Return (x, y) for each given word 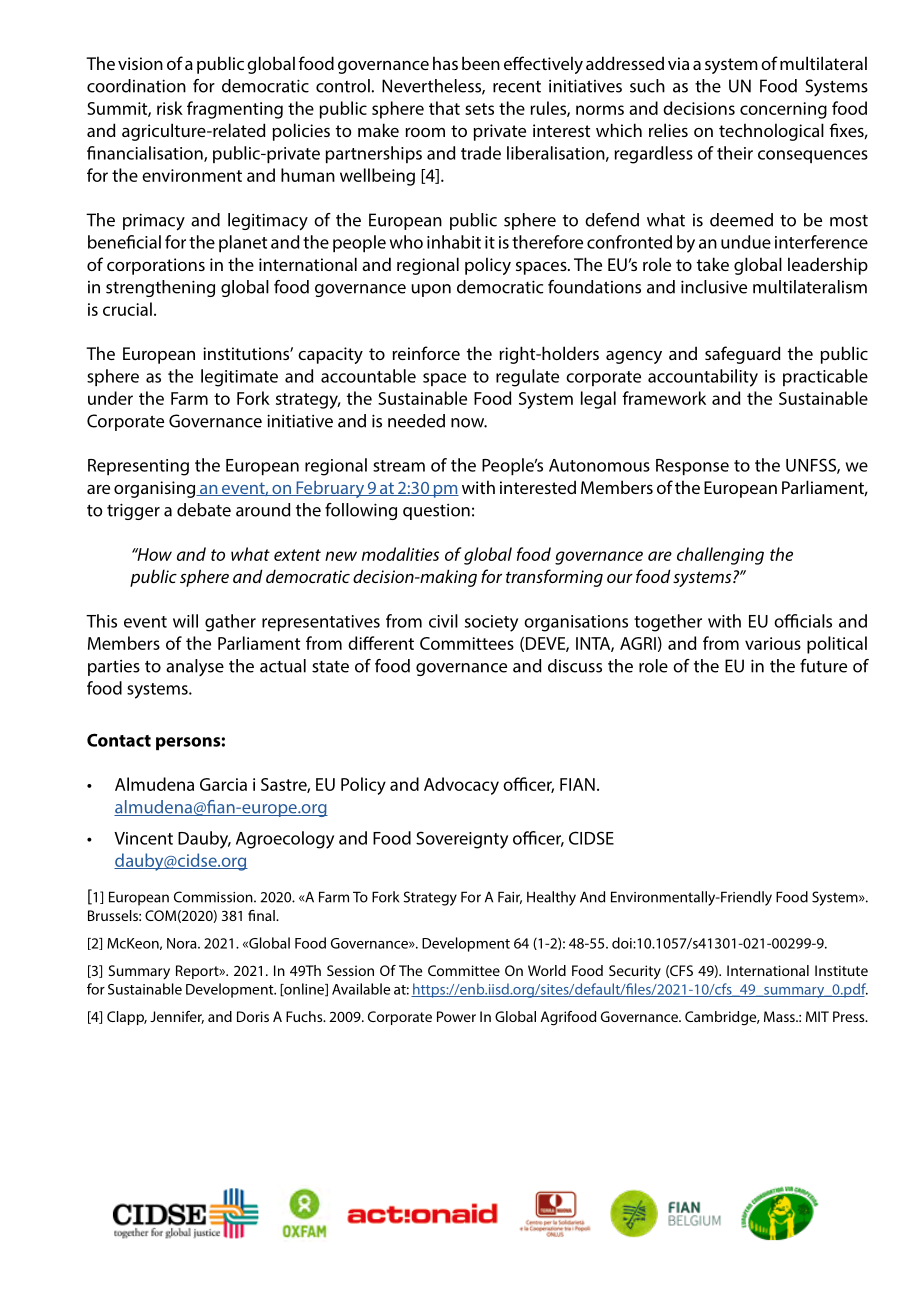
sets (479, 109)
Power (456, 1016)
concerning (783, 110)
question (436, 512)
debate (204, 510)
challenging (720, 556)
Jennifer (177, 1017)
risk (170, 108)
